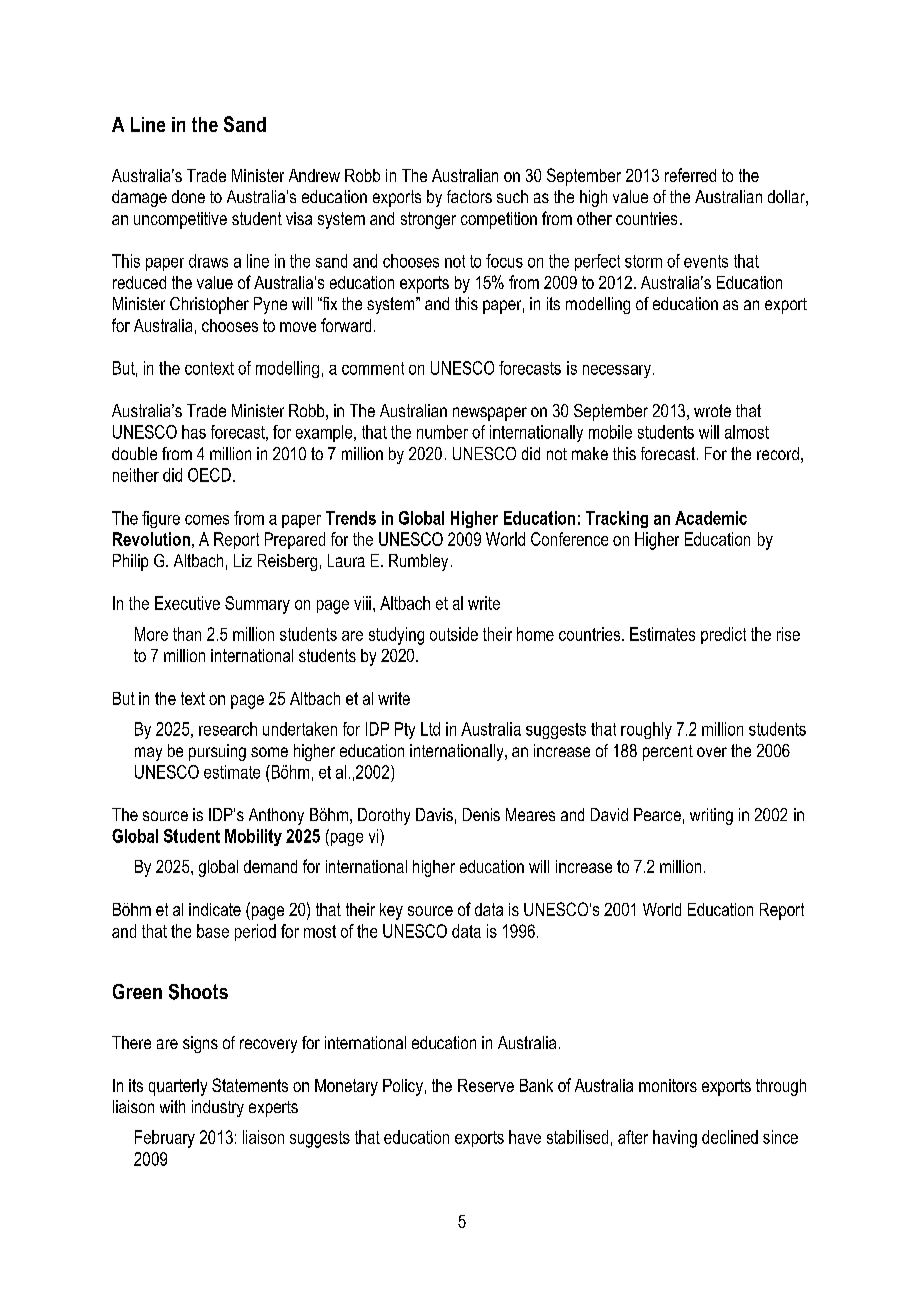 The image size is (924, 1308). What do you see at coordinates (454, 634) in the document?
I see `outside` at bounding box center [454, 634].
